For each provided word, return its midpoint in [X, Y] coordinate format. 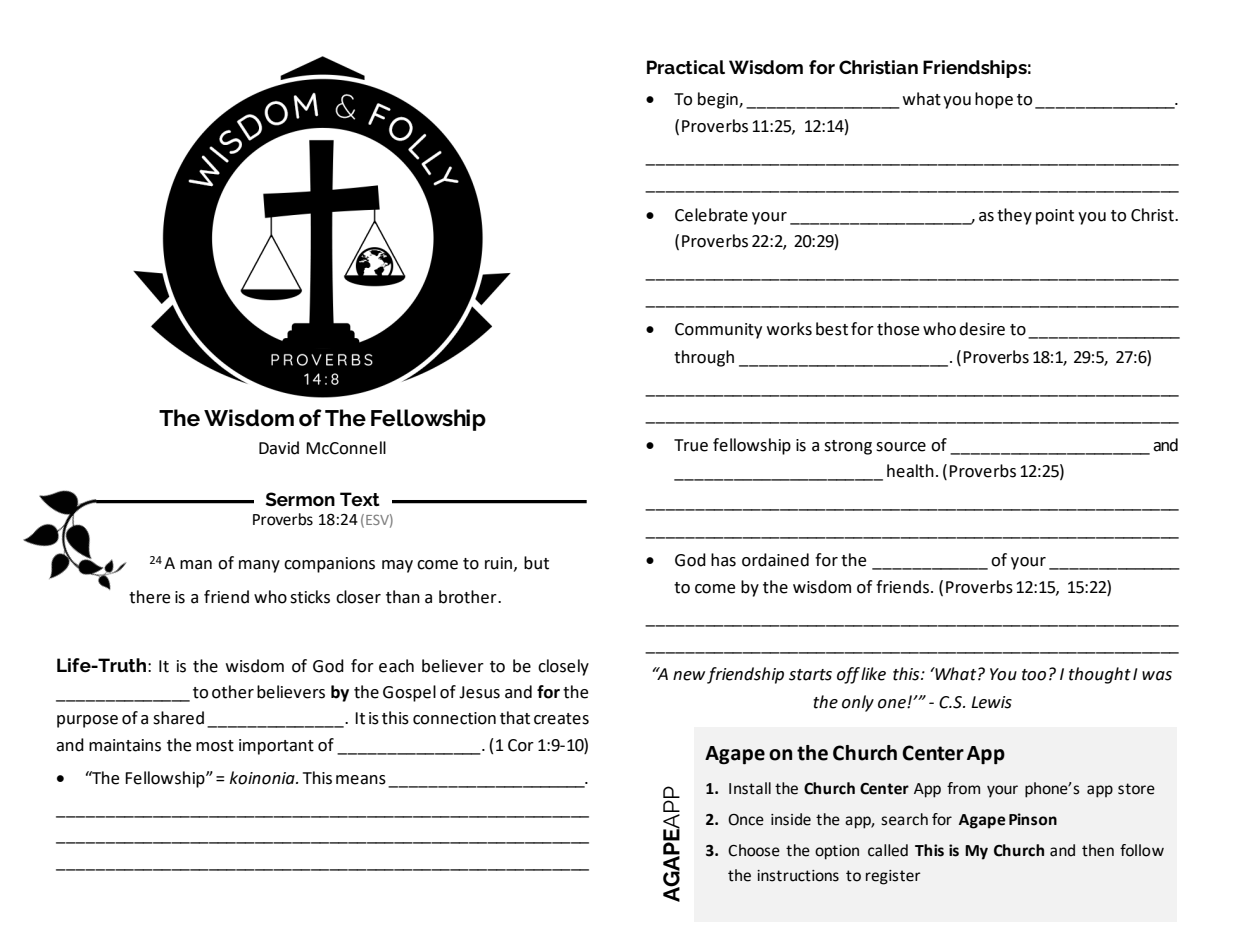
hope [994, 100]
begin [719, 100]
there [149, 597]
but [536, 563]
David [279, 448]
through [704, 358]
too [1034, 675]
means [361, 780]
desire [982, 329]
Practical [686, 67]
